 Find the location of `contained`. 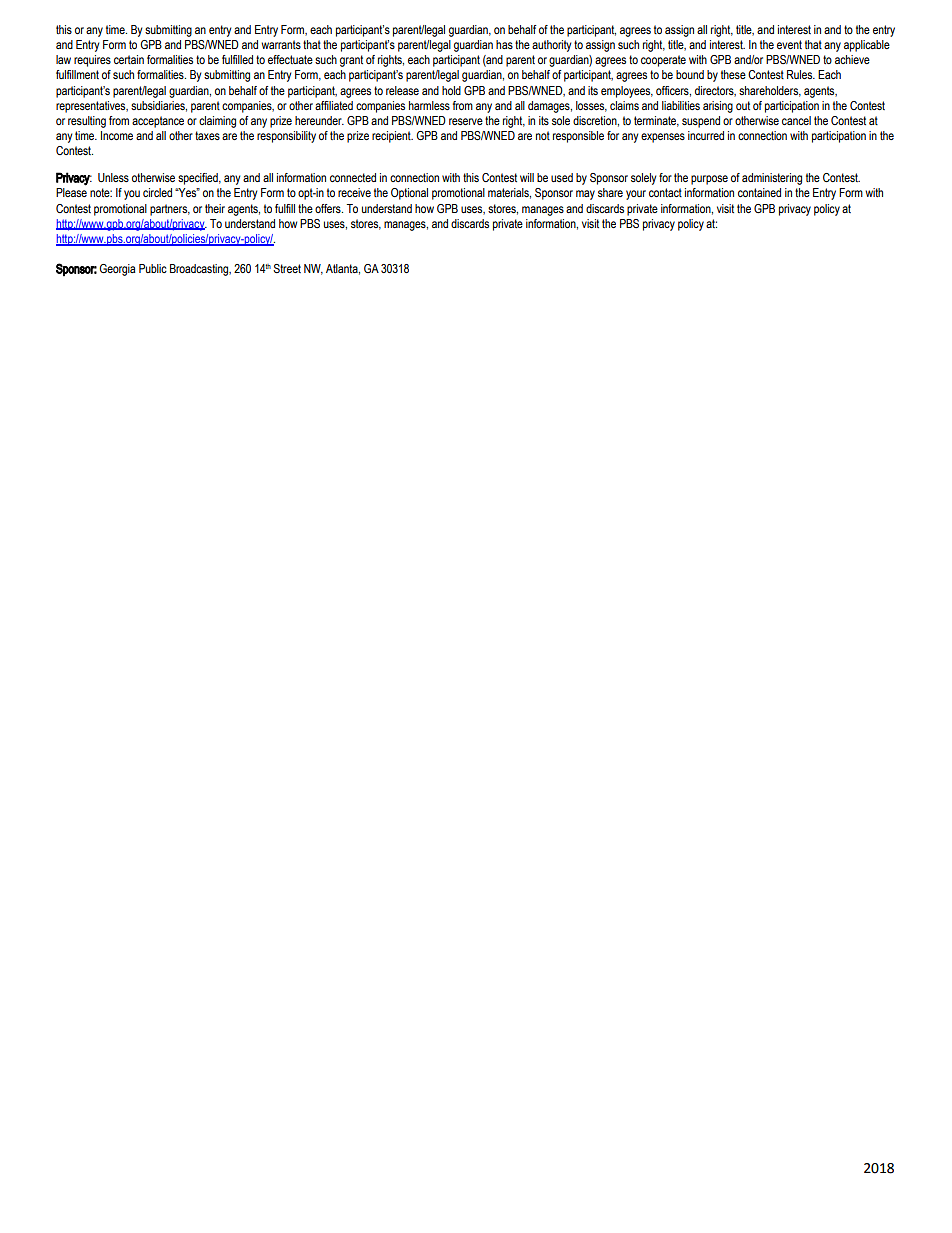

contained is located at coordinates (759, 192).
